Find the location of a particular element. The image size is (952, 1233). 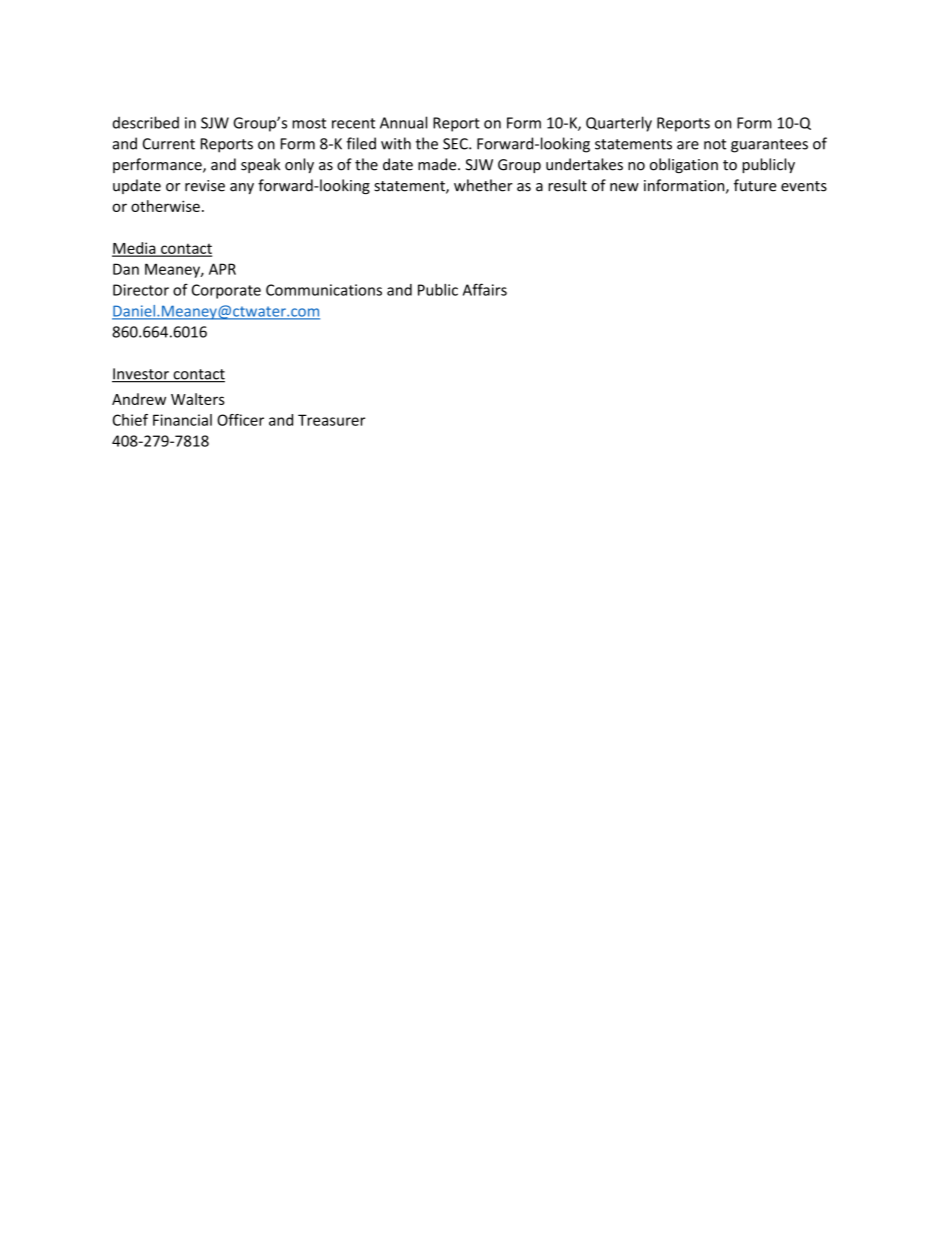

Current is located at coordinates (169, 144).
